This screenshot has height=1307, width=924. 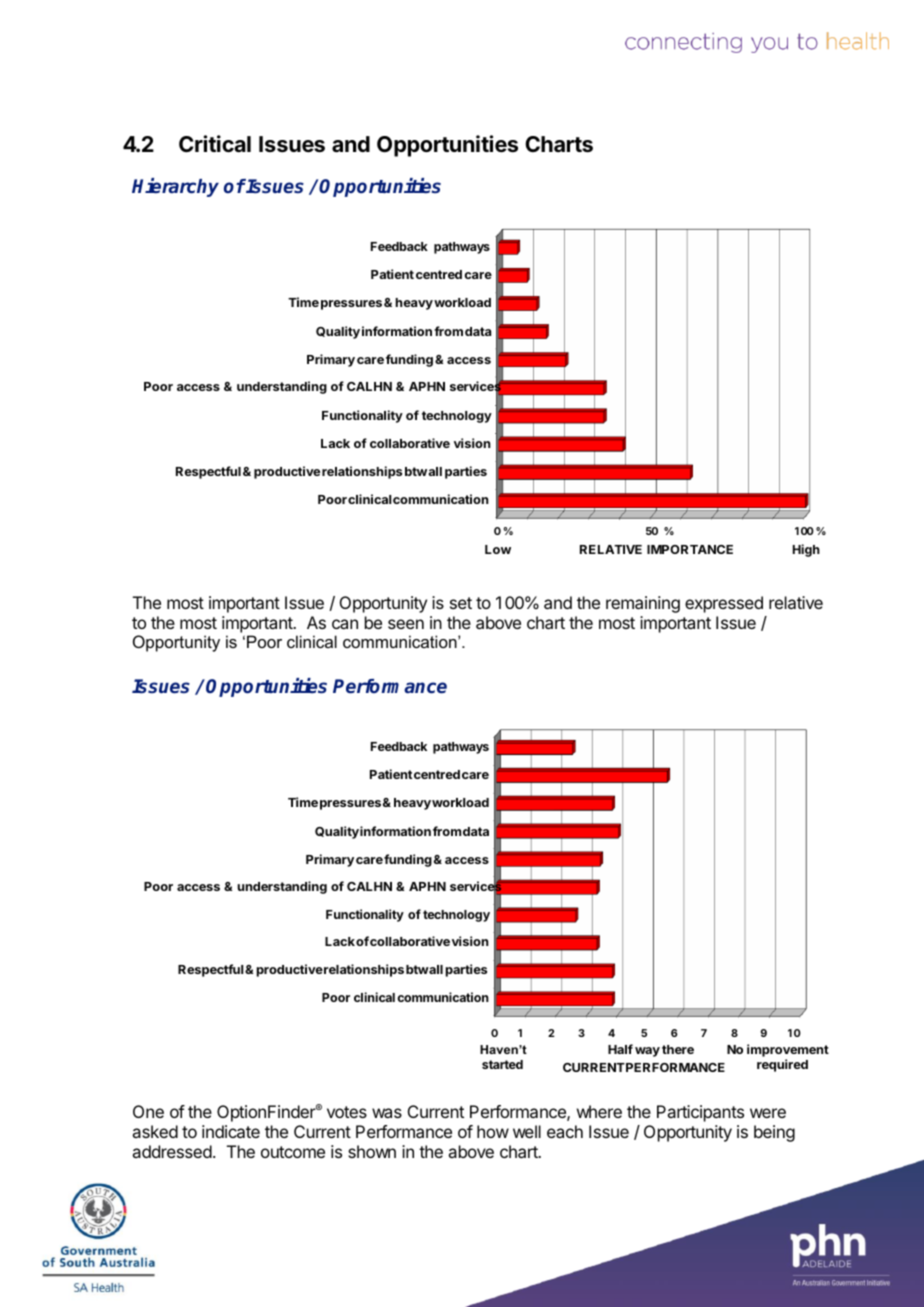 What do you see at coordinates (215, 144) in the screenshot?
I see `Critical` at bounding box center [215, 144].
